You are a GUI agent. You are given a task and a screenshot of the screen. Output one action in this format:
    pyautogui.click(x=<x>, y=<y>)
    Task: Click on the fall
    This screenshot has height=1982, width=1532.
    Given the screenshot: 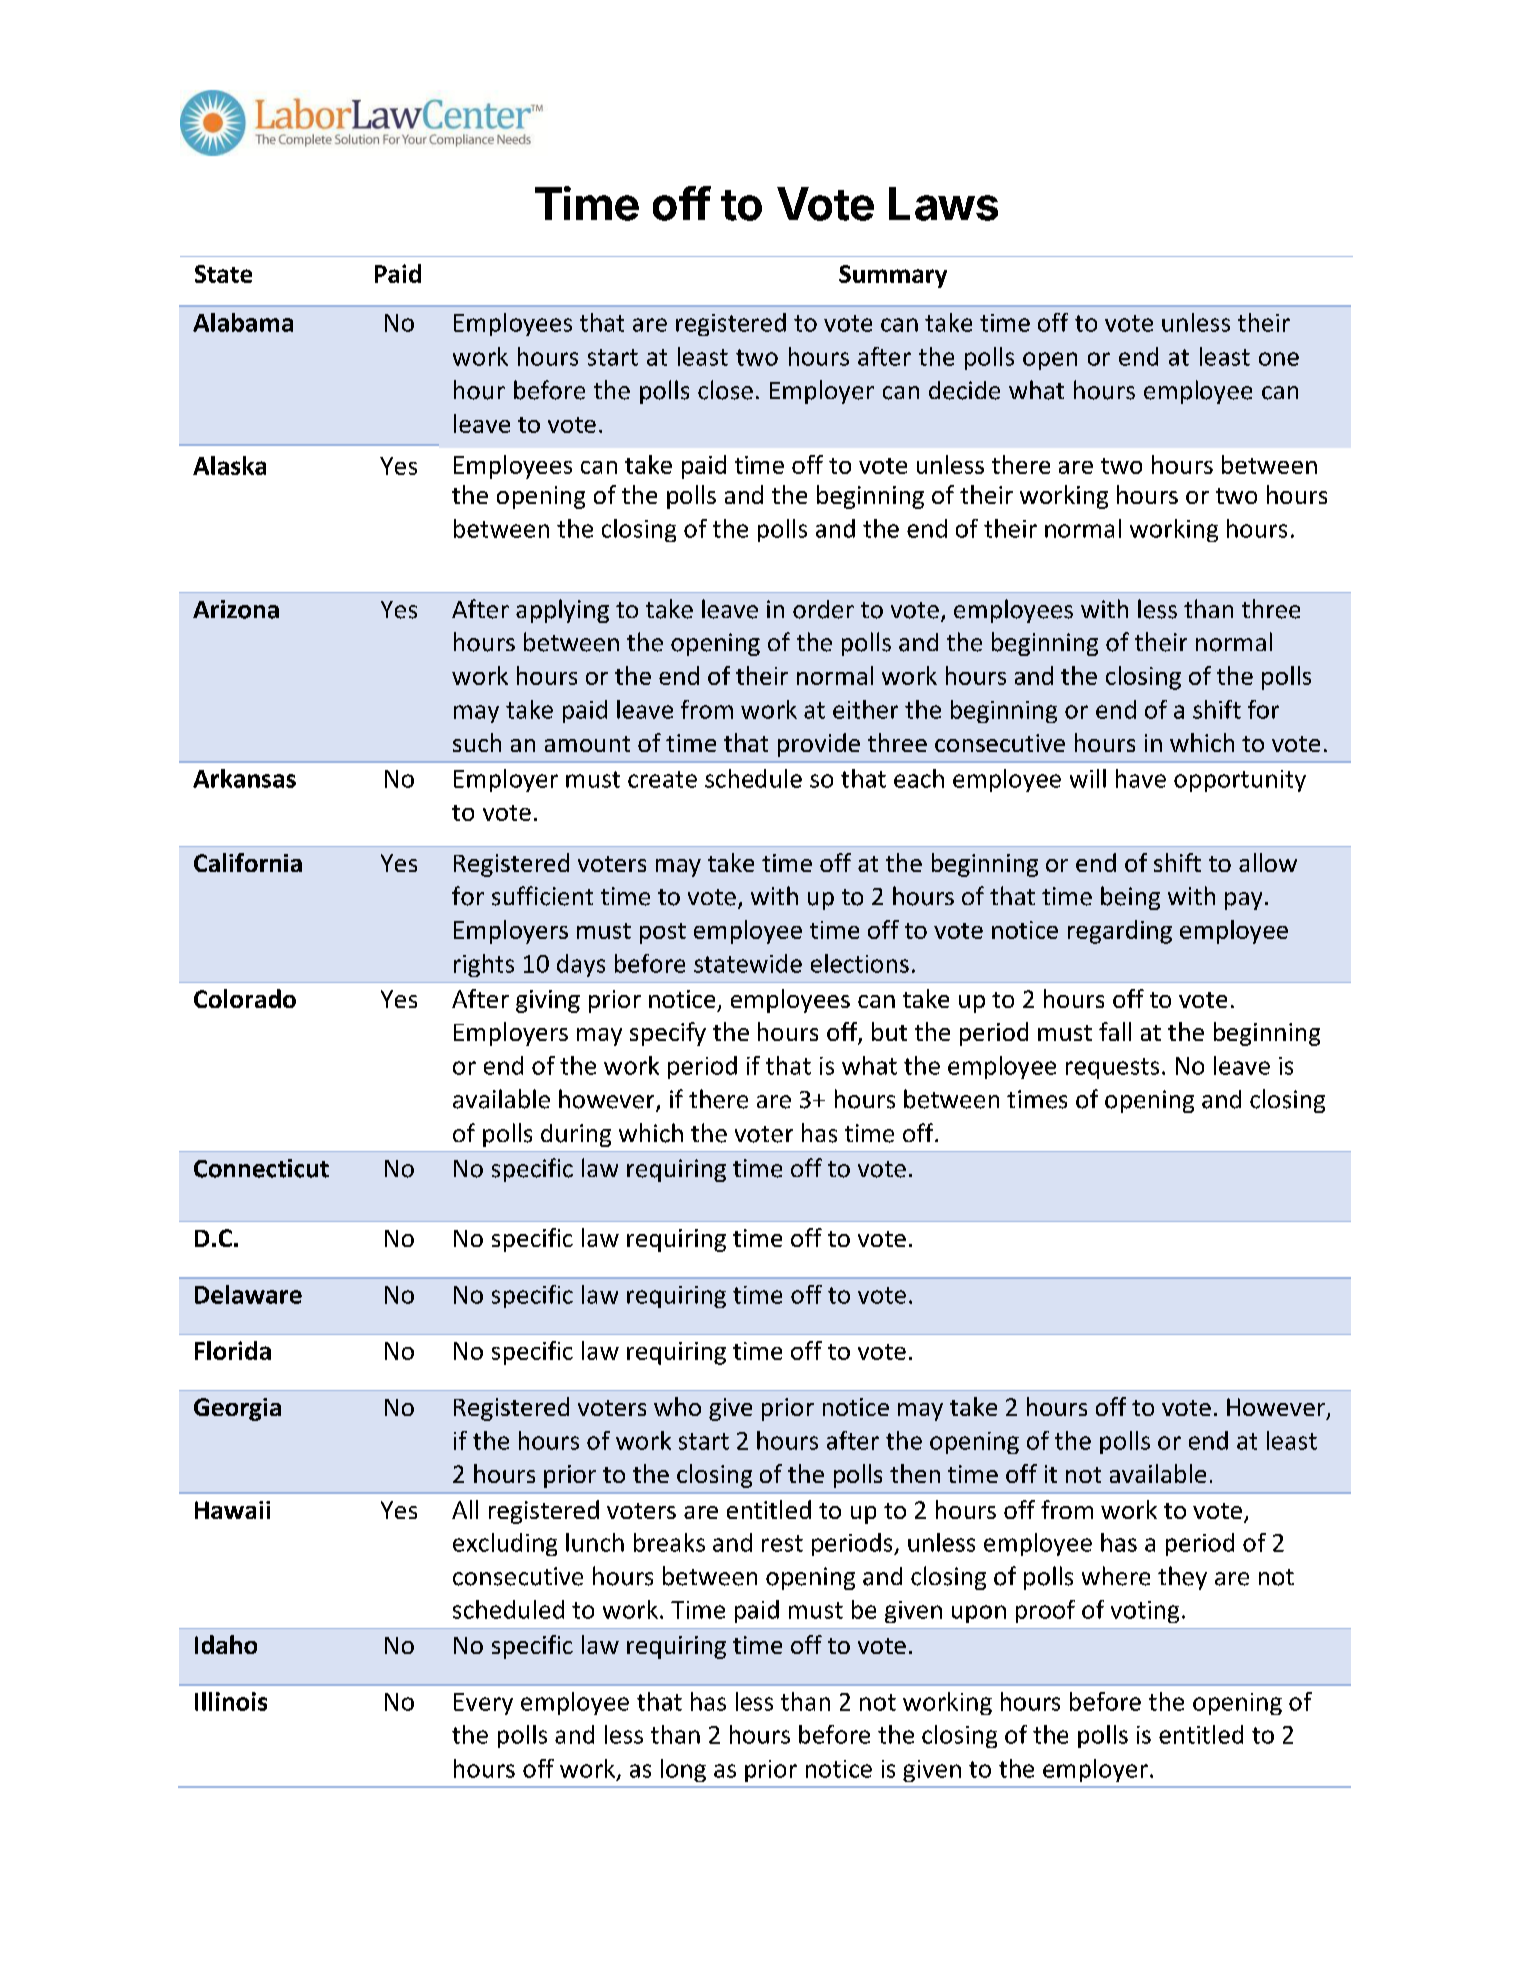 What is the action you would take?
    pyautogui.click(x=1115, y=1031)
